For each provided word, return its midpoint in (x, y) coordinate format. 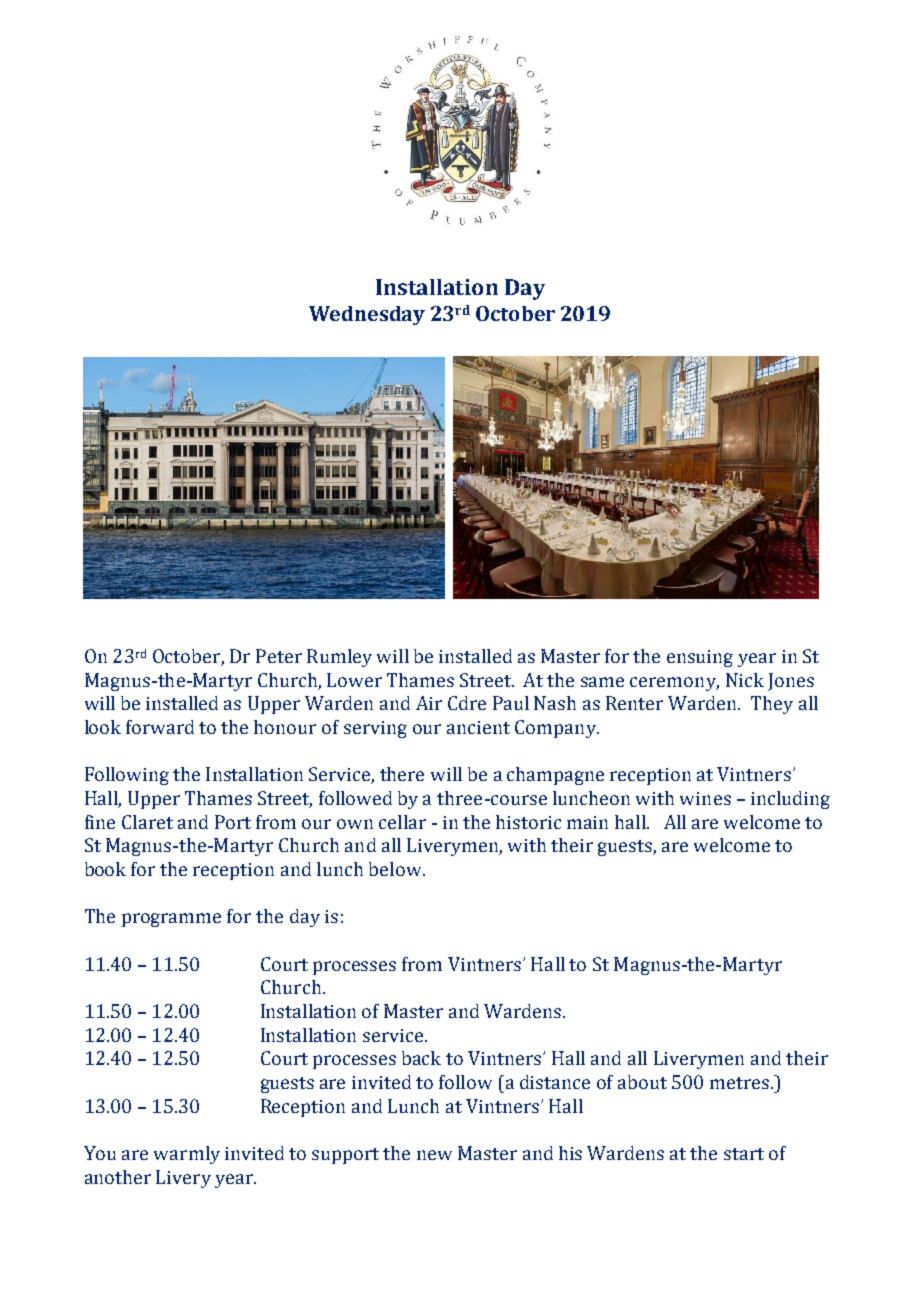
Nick (745, 680)
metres (739, 1083)
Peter (279, 656)
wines (705, 798)
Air (429, 703)
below (396, 869)
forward (160, 727)
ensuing (700, 658)
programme (171, 920)
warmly (187, 1155)
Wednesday (367, 315)
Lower (354, 680)
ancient (478, 727)
